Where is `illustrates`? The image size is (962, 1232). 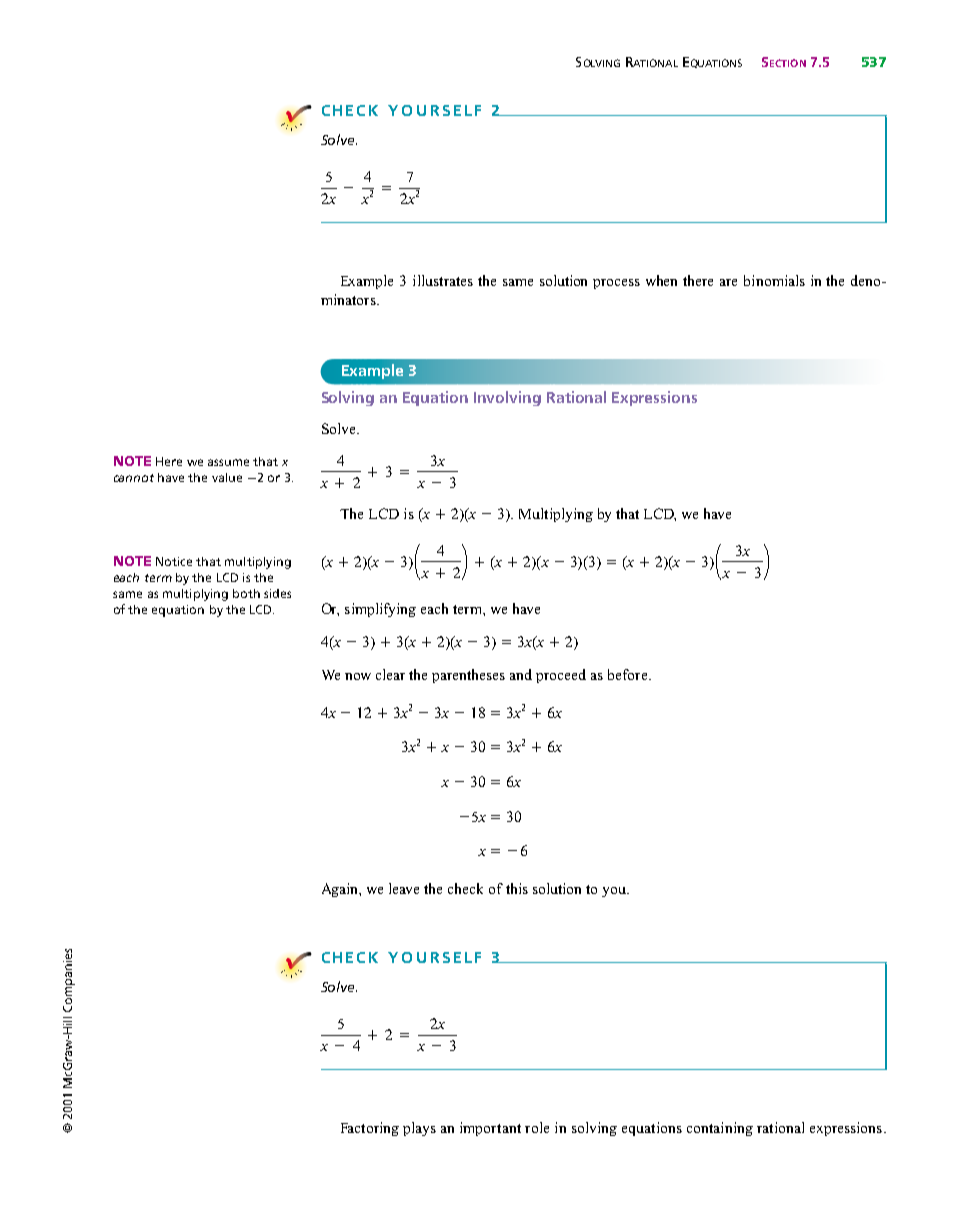 illustrates is located at coordinates (443, 280).
